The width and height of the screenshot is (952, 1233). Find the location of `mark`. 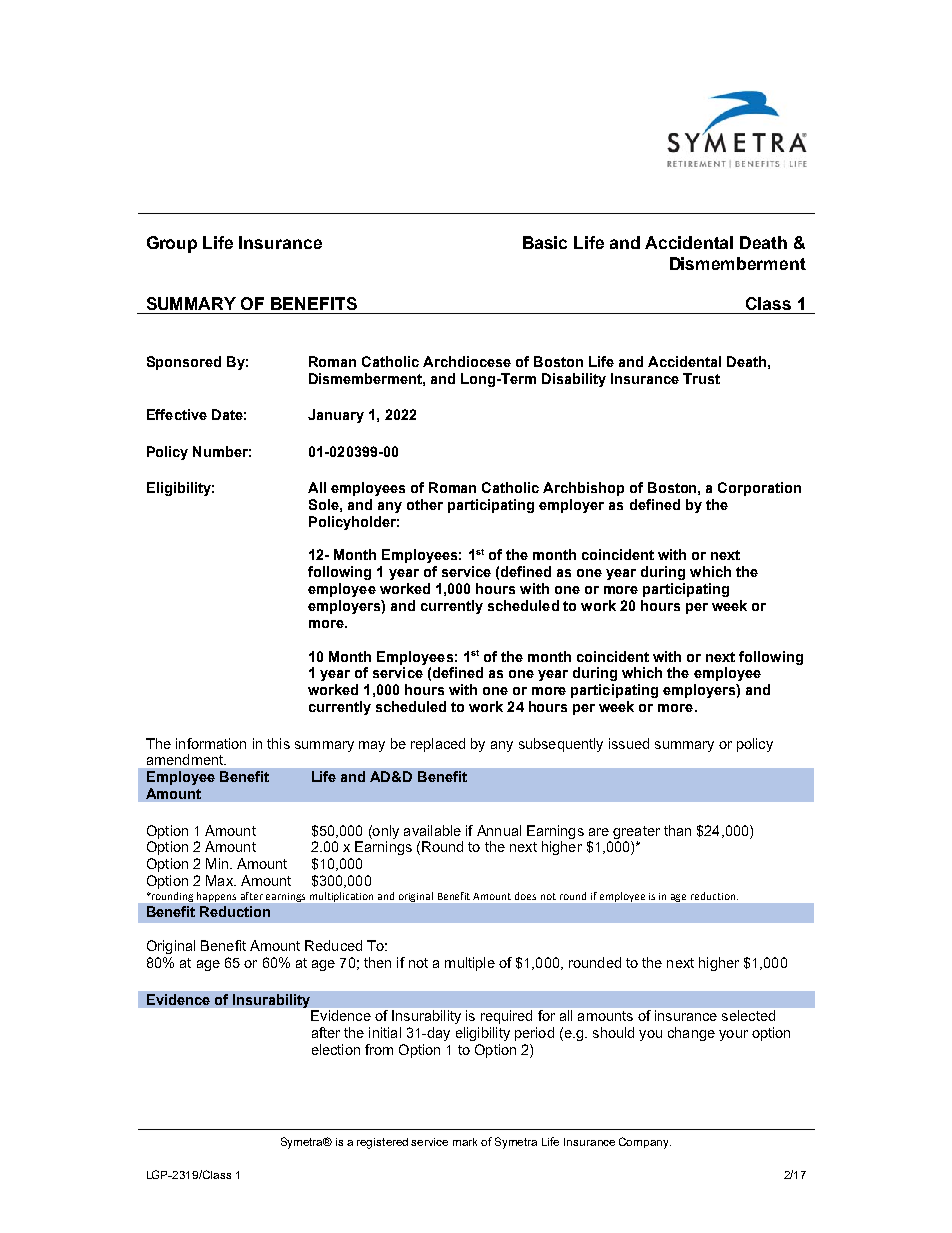

mark is located at coordinates (465, 1142).
